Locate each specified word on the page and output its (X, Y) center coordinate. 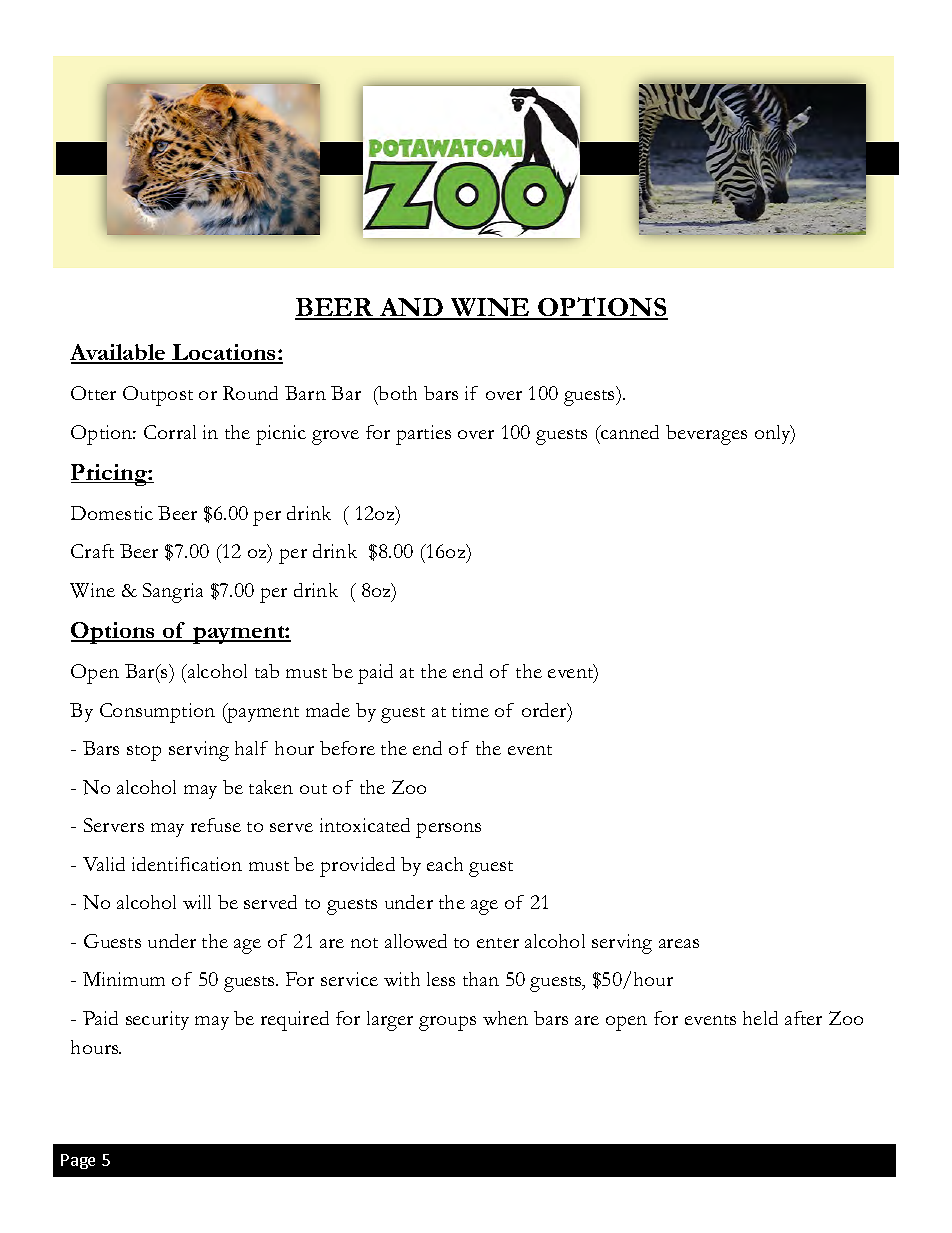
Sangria (173, 593)
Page (78, 1161)
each (445, 864)
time (470, 710)
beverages (706, 435)
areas (679, 943)
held (760, 1018)
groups (447, 1023)
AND (411, 308)
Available (119, 353)
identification (187, 864)
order (546, 711)
